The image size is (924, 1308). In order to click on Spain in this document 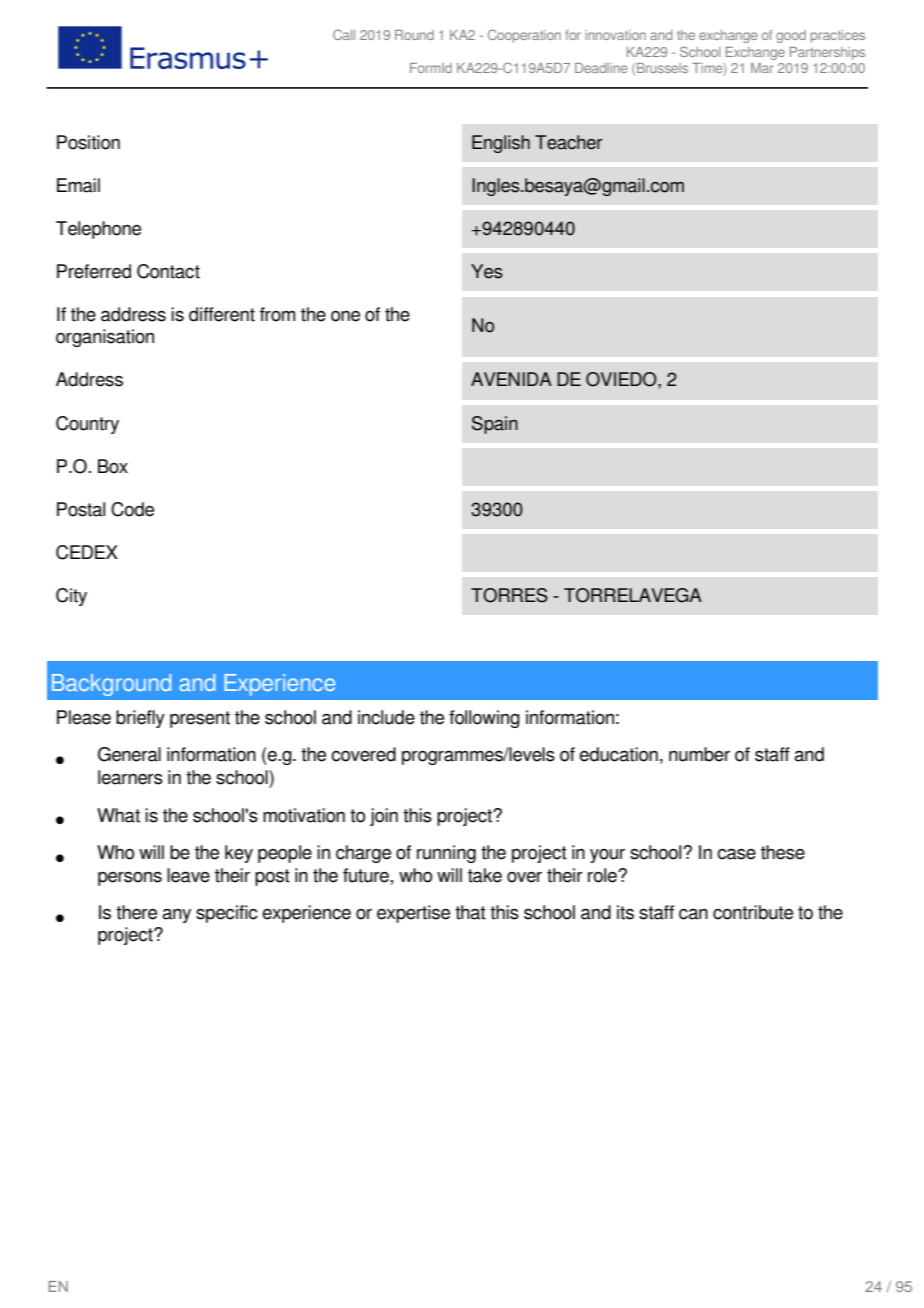, I will do `click(495, 425)`.
